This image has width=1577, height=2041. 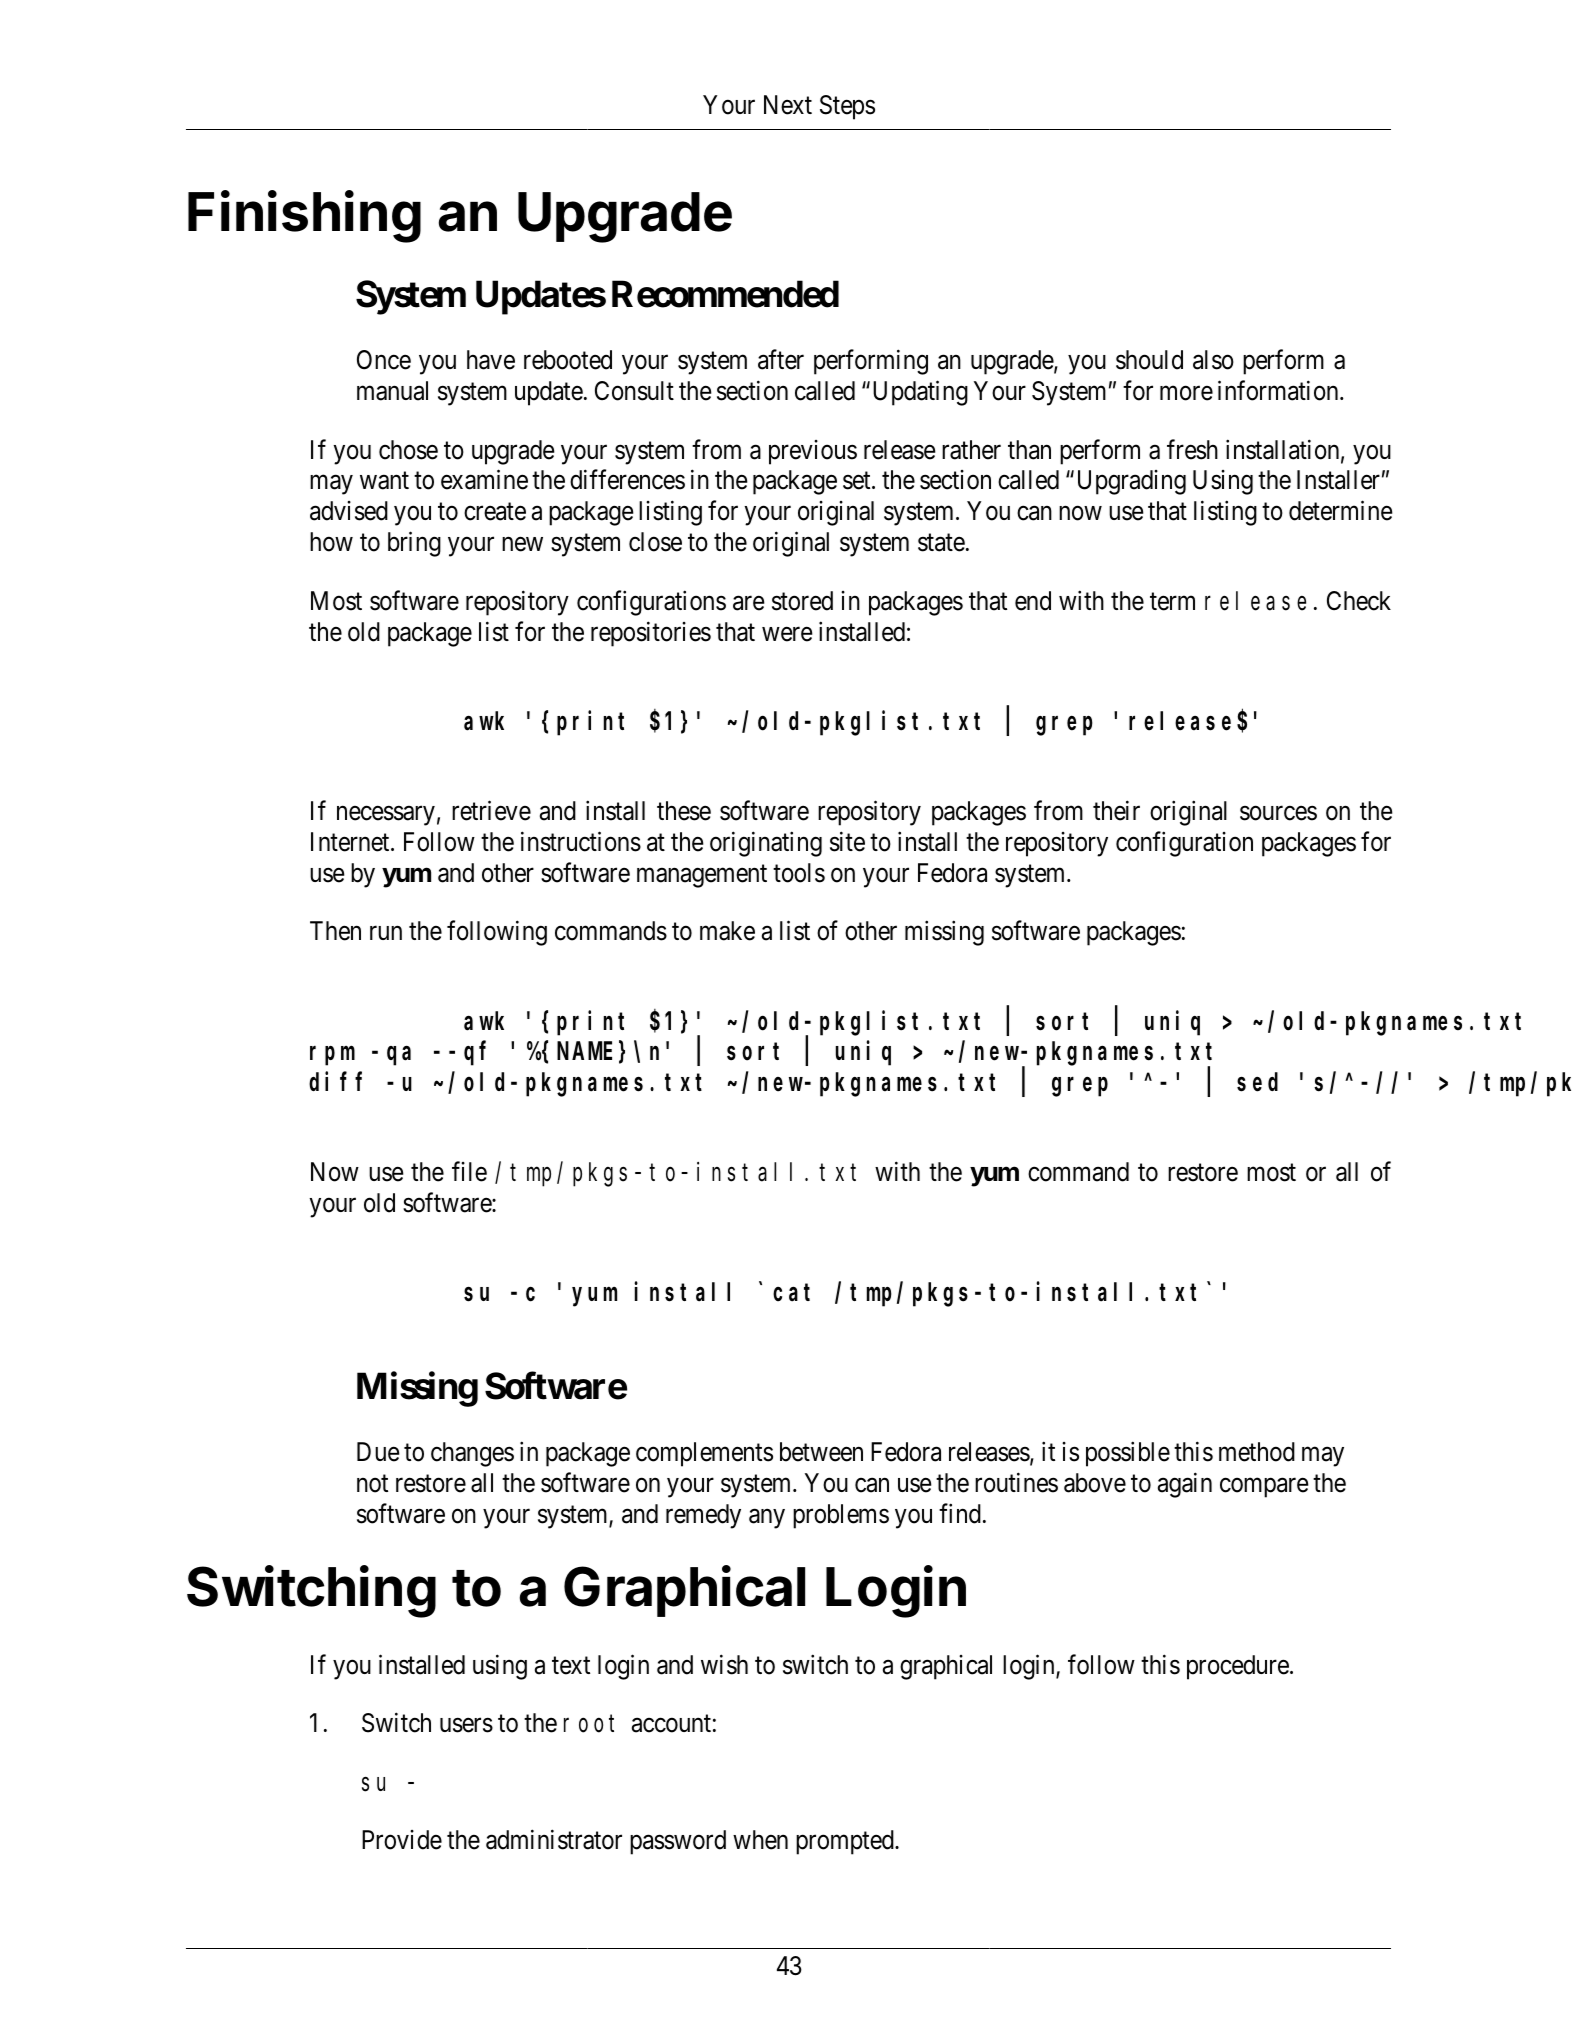 I want to click on make, so click(x=727, y=931).
